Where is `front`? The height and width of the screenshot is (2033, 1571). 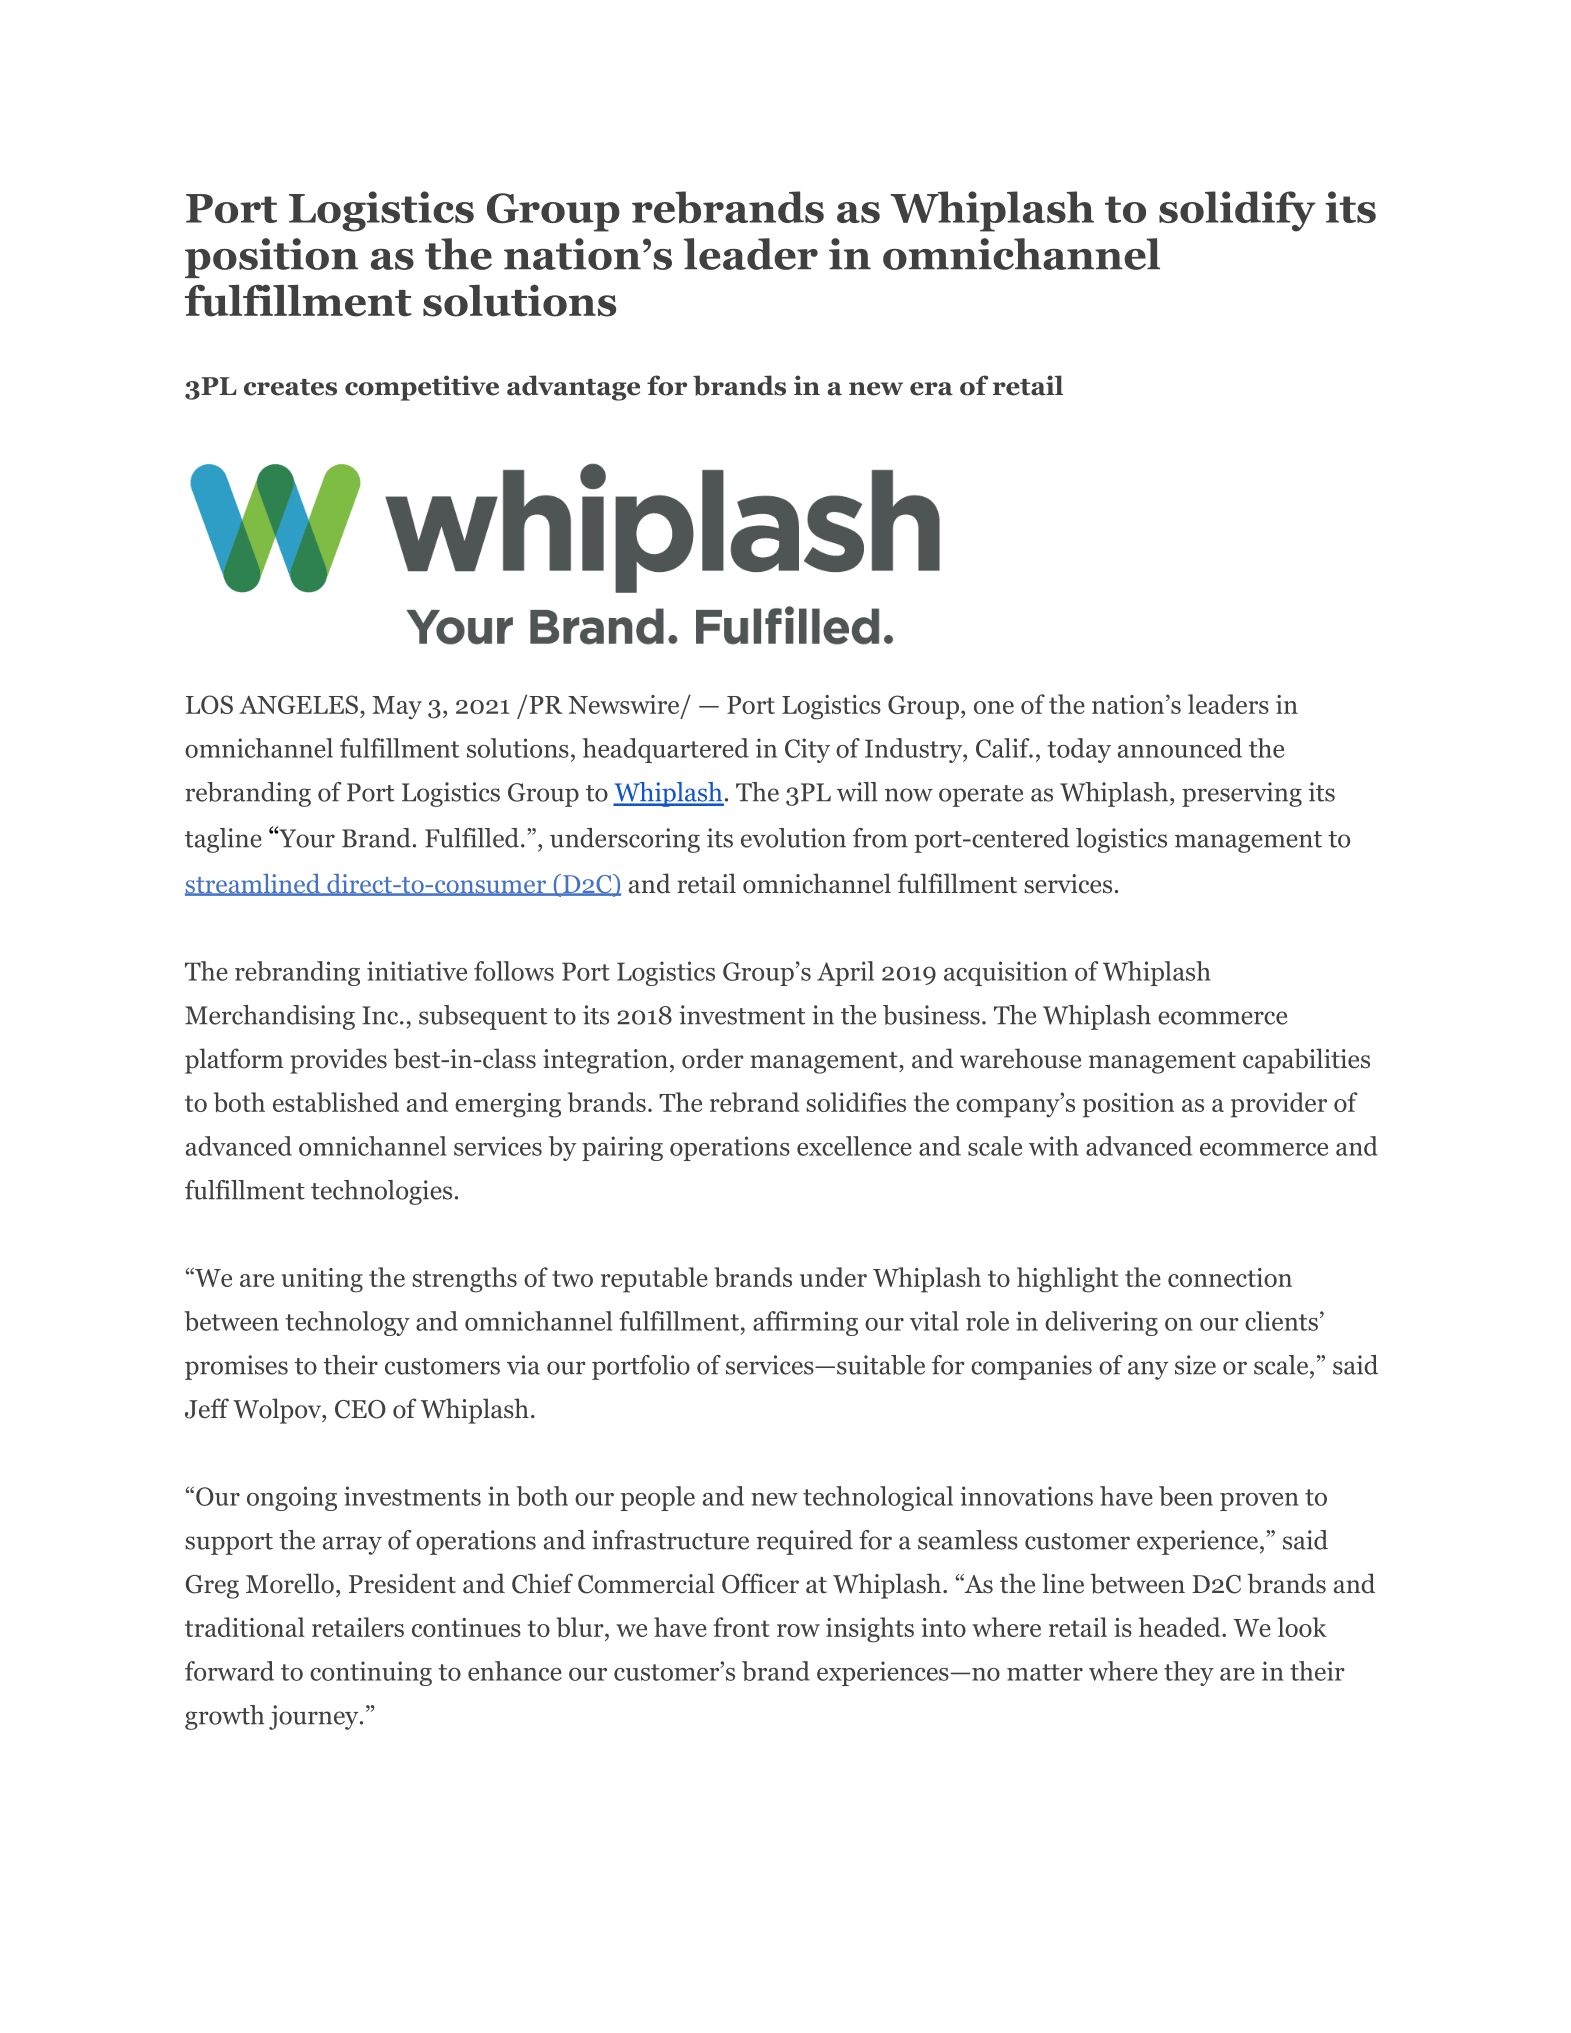 front is located at coordinates (741, 1627).
